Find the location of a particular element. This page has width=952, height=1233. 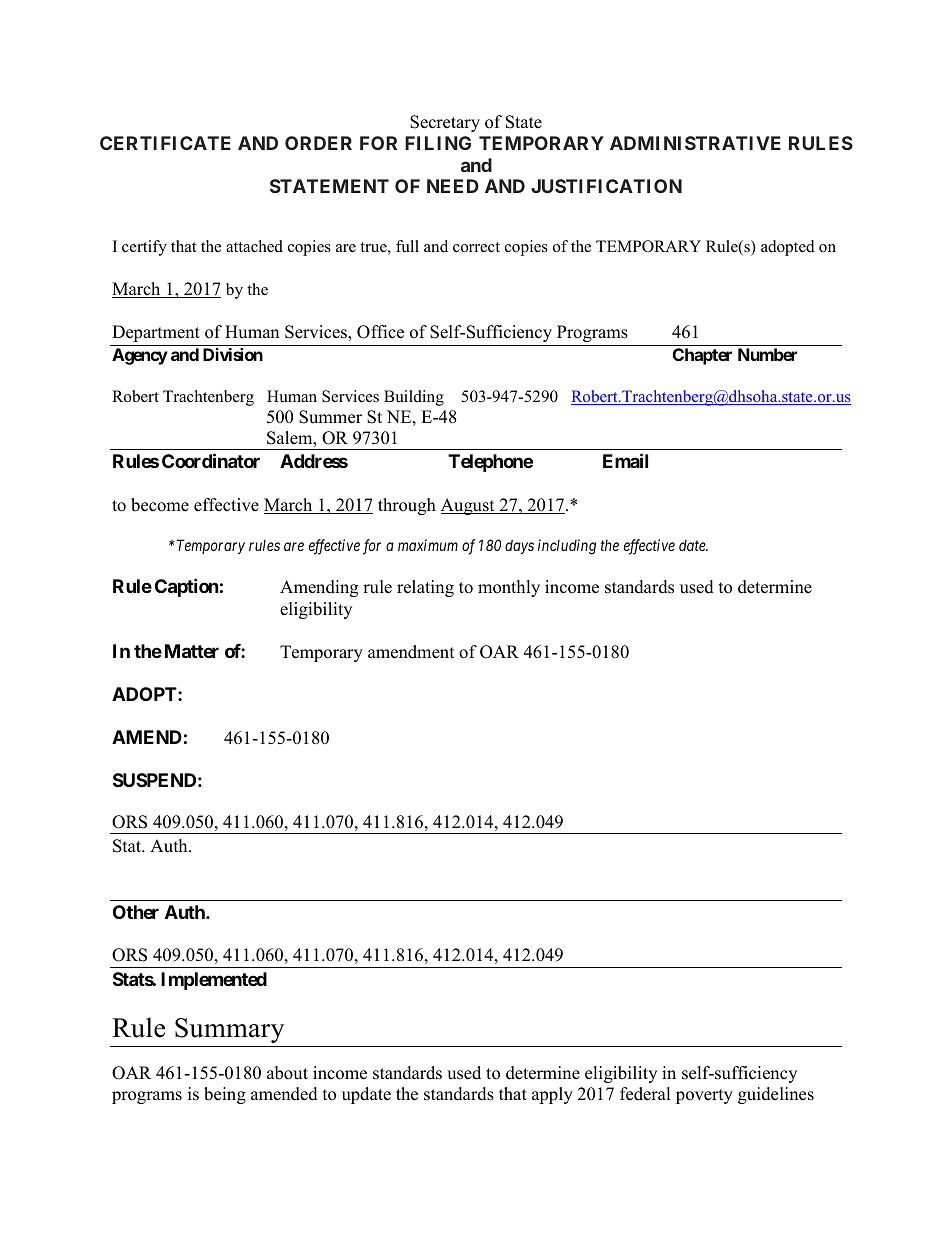

ADMINISTRATIVE is located at coordinates (695, 143).
